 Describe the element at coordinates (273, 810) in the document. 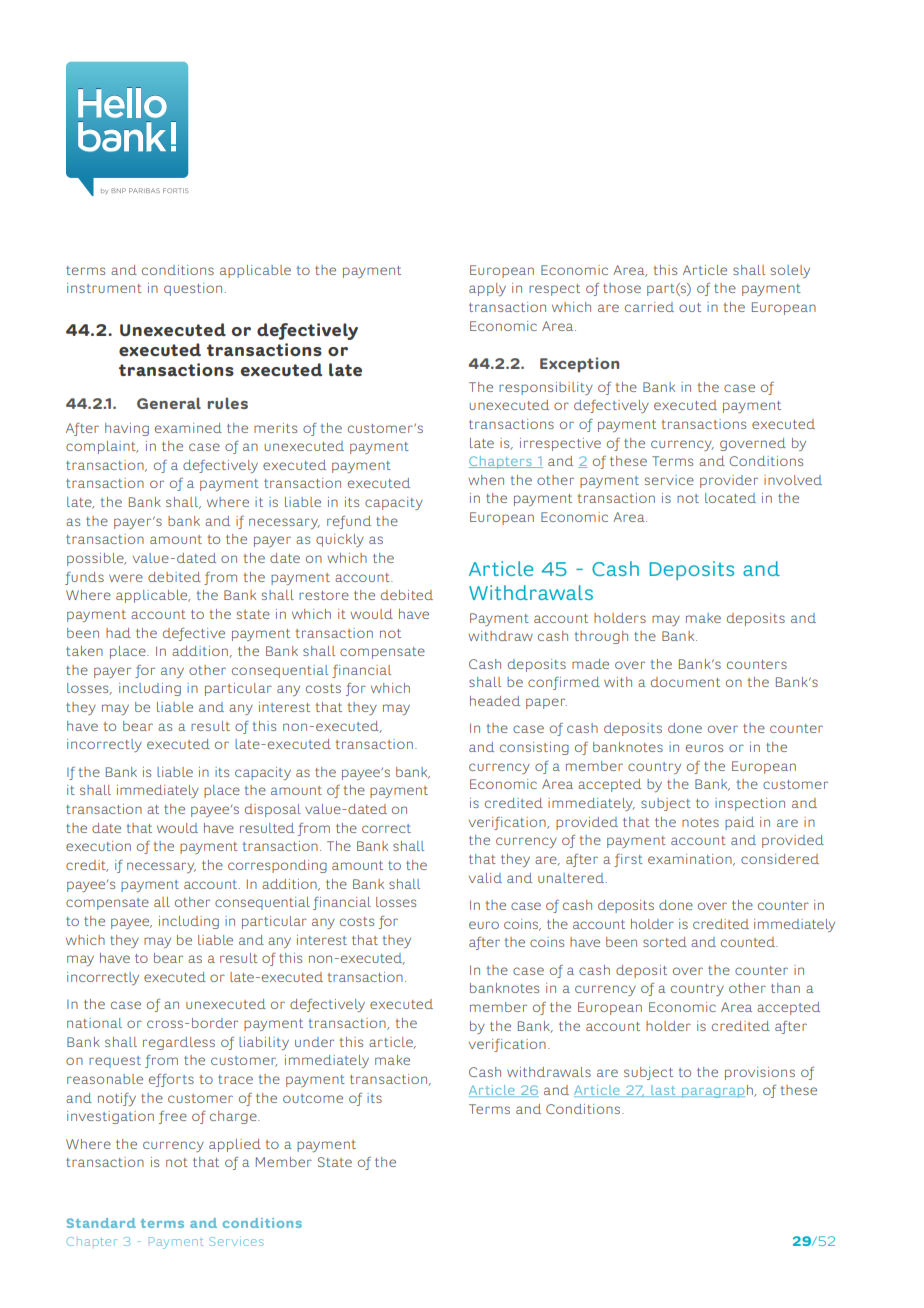

I see `disposal` at that location.
